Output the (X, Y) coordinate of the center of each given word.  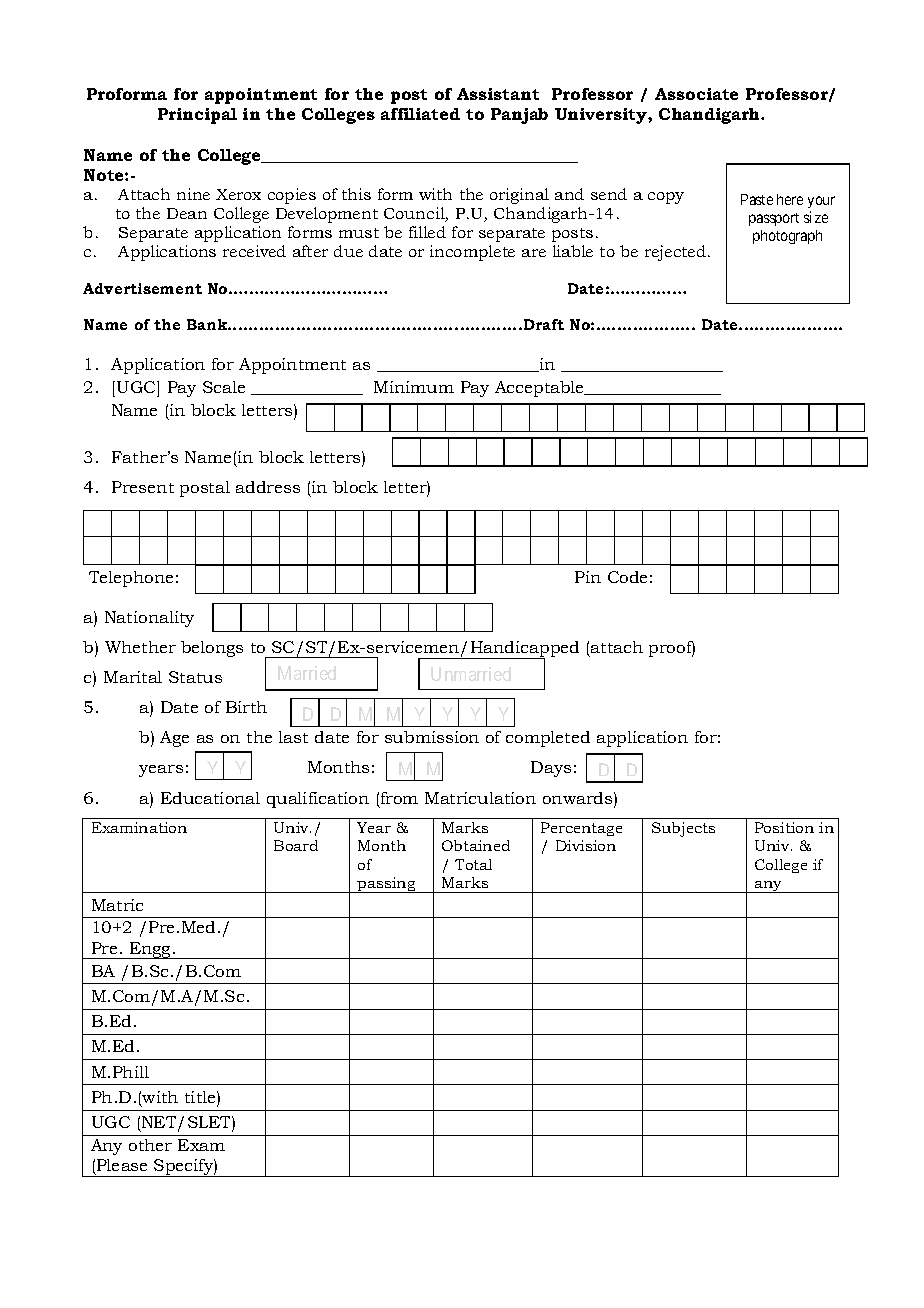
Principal (197, 116)
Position (784, 827)
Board (296, 845)
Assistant (498, 94)
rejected (675, 253)
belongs (212, 649)
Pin (588, 577)
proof (672, 649)
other (150, 1145)
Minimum (414, 387)
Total (473, 864)
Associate (696, 94)
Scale (224, 387)
